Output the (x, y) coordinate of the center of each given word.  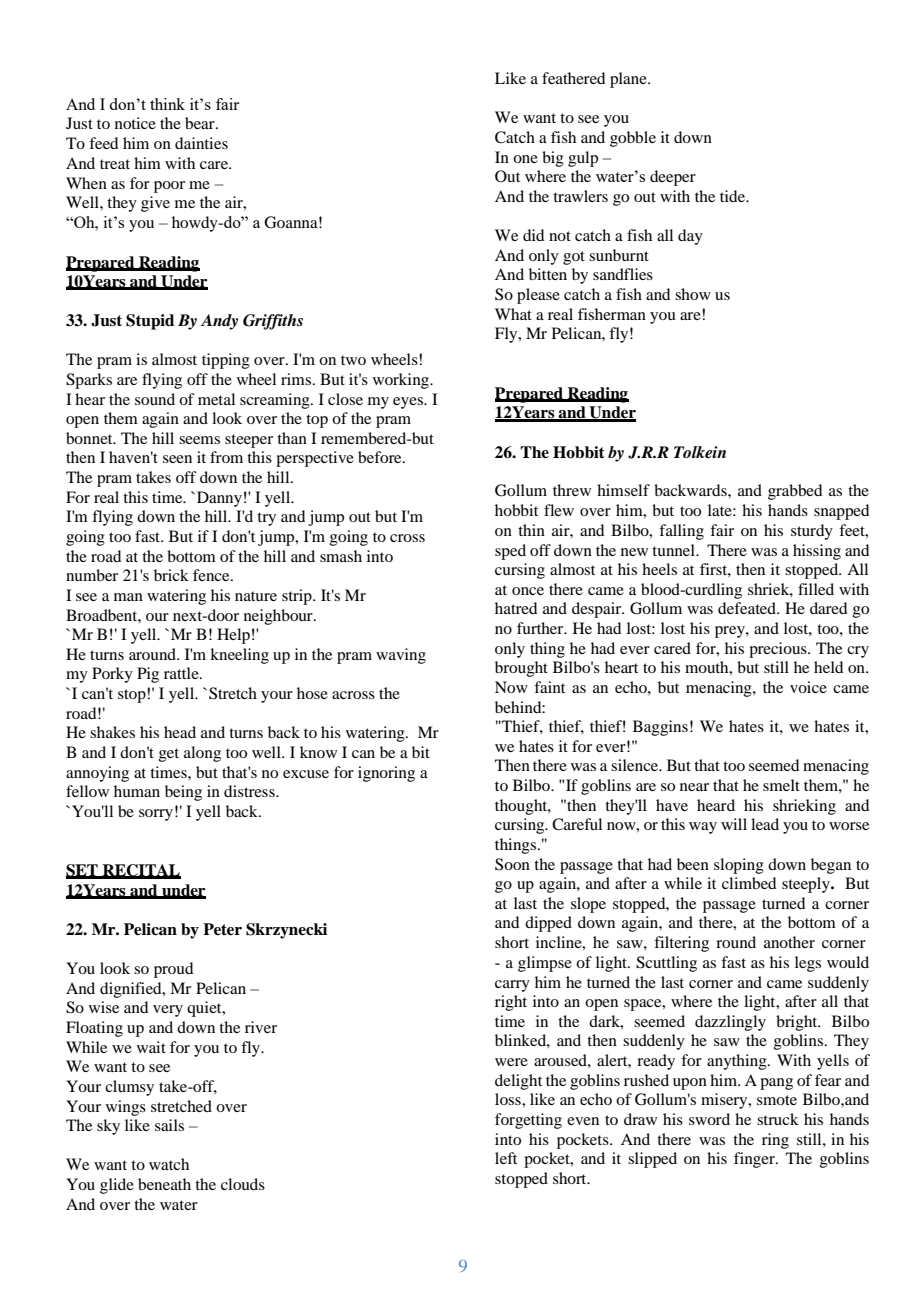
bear (201, 123)
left (506, 1158)
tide (734, 196)
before (381, 457)
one (525, 159)
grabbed (795, 492)
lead (765, 824)
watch (169, 1164)
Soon (512, 864)
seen (177, 459)
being (183, 793)
